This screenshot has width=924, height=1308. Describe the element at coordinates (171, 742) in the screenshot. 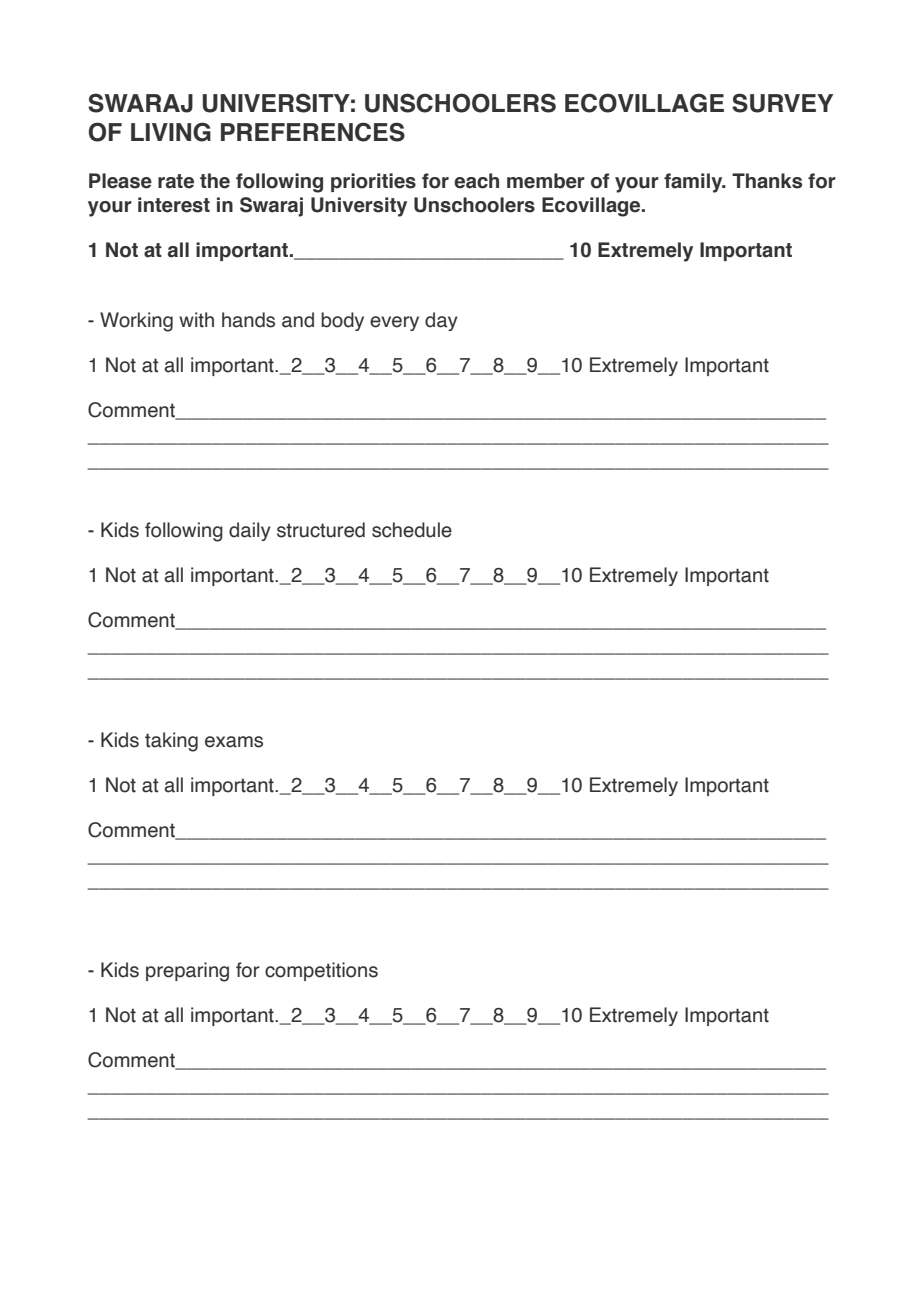

I see `taking` at that location.
